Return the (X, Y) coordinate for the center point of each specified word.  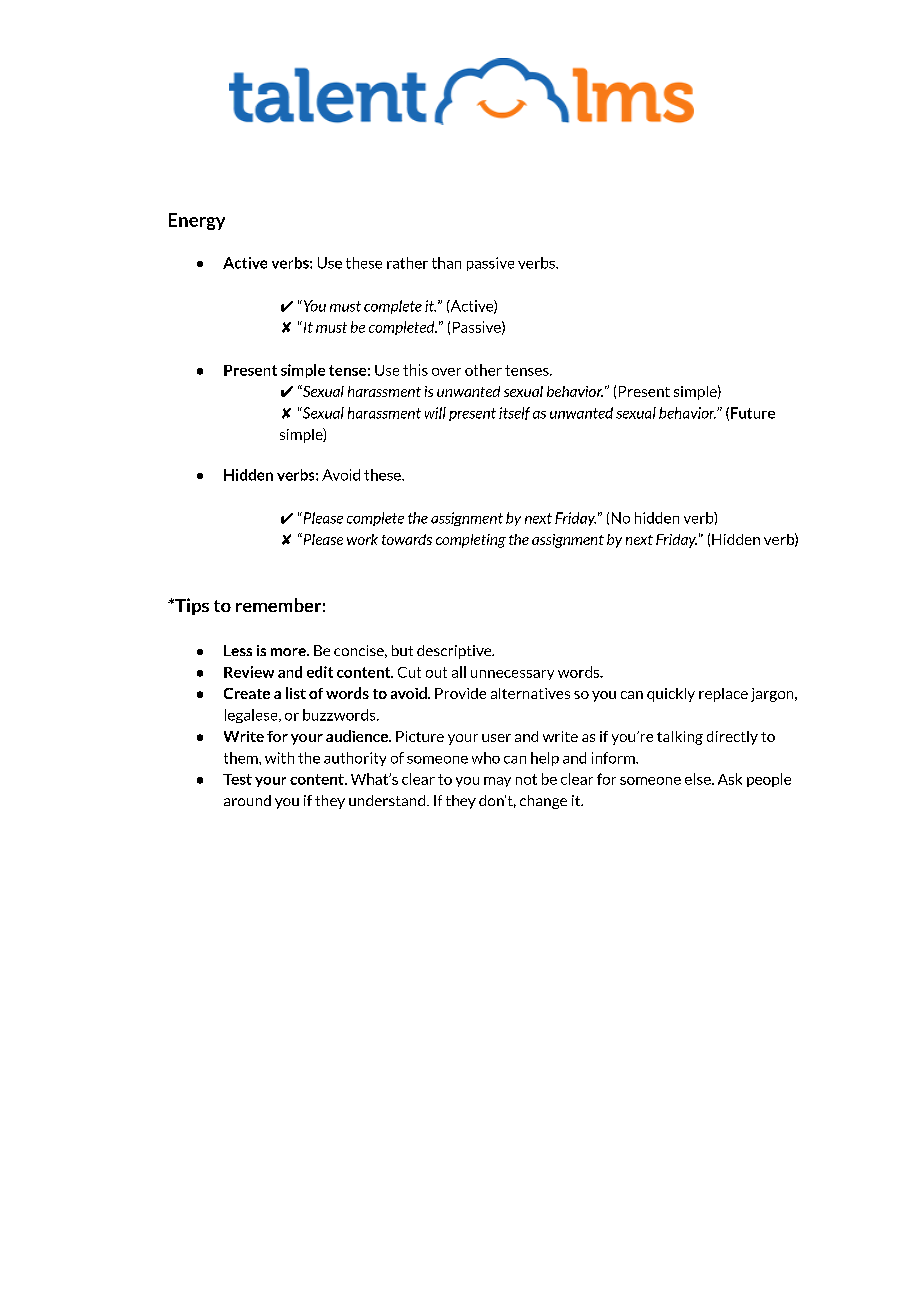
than (446, 263)
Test (237, 779)
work (362, 539)
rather (407, 263)
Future (753, 413)
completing (471, 541)
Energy (197, 221)
